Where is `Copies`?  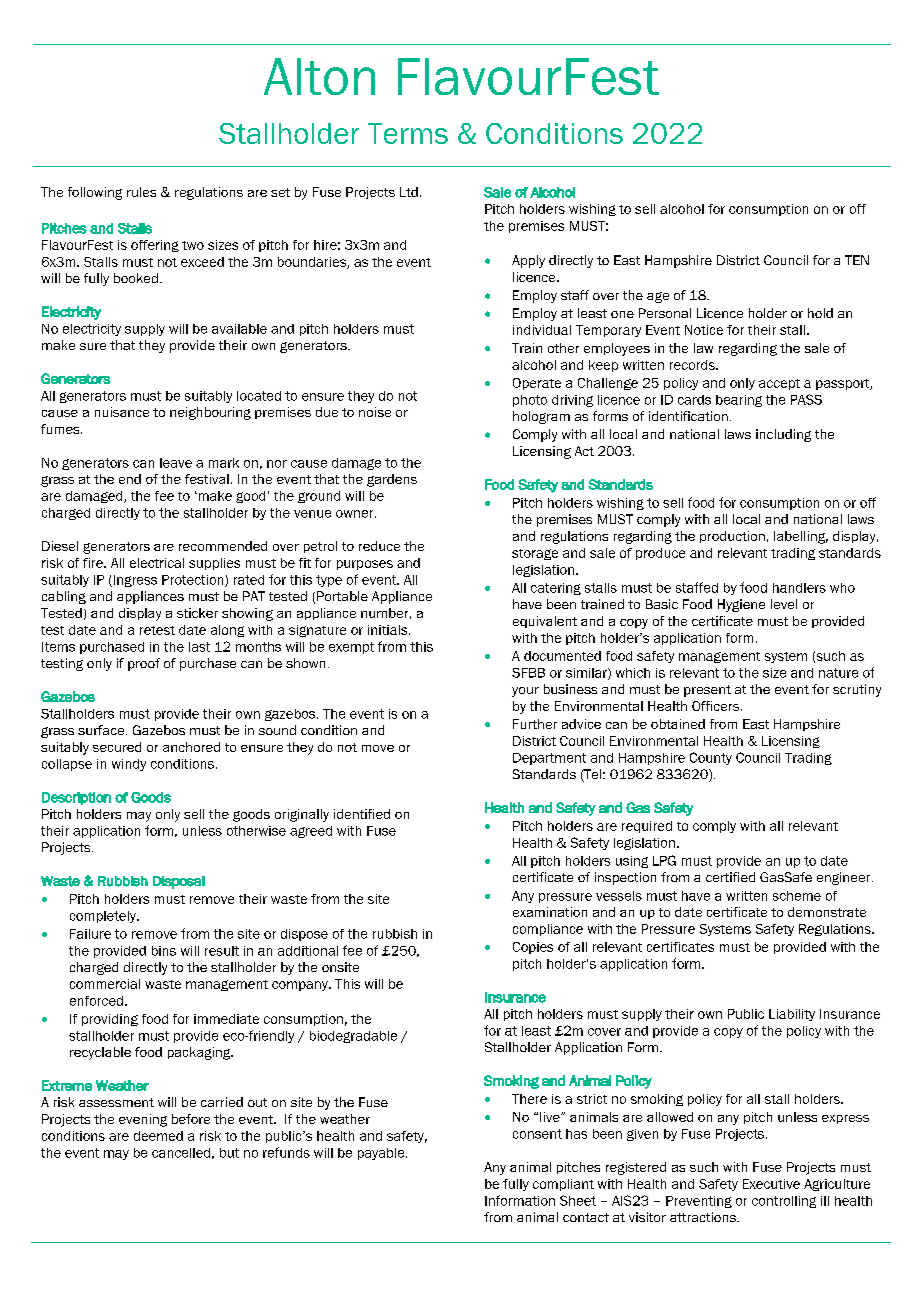 Copies is located at coordinates (533, 948).
